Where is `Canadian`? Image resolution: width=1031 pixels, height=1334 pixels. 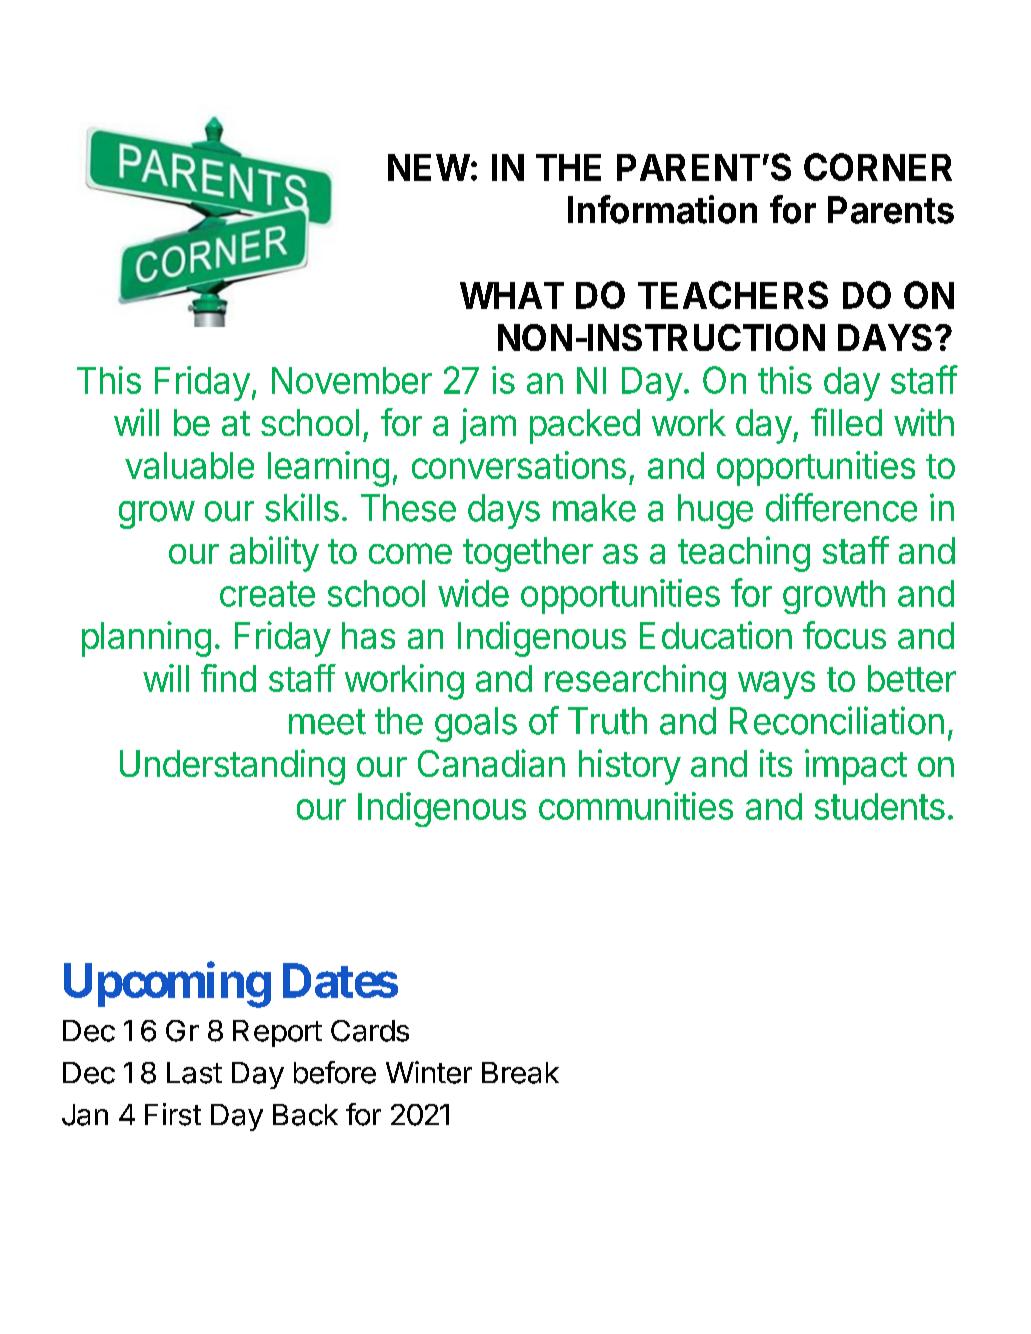
Canadian is located at coordinates (491, 763).
